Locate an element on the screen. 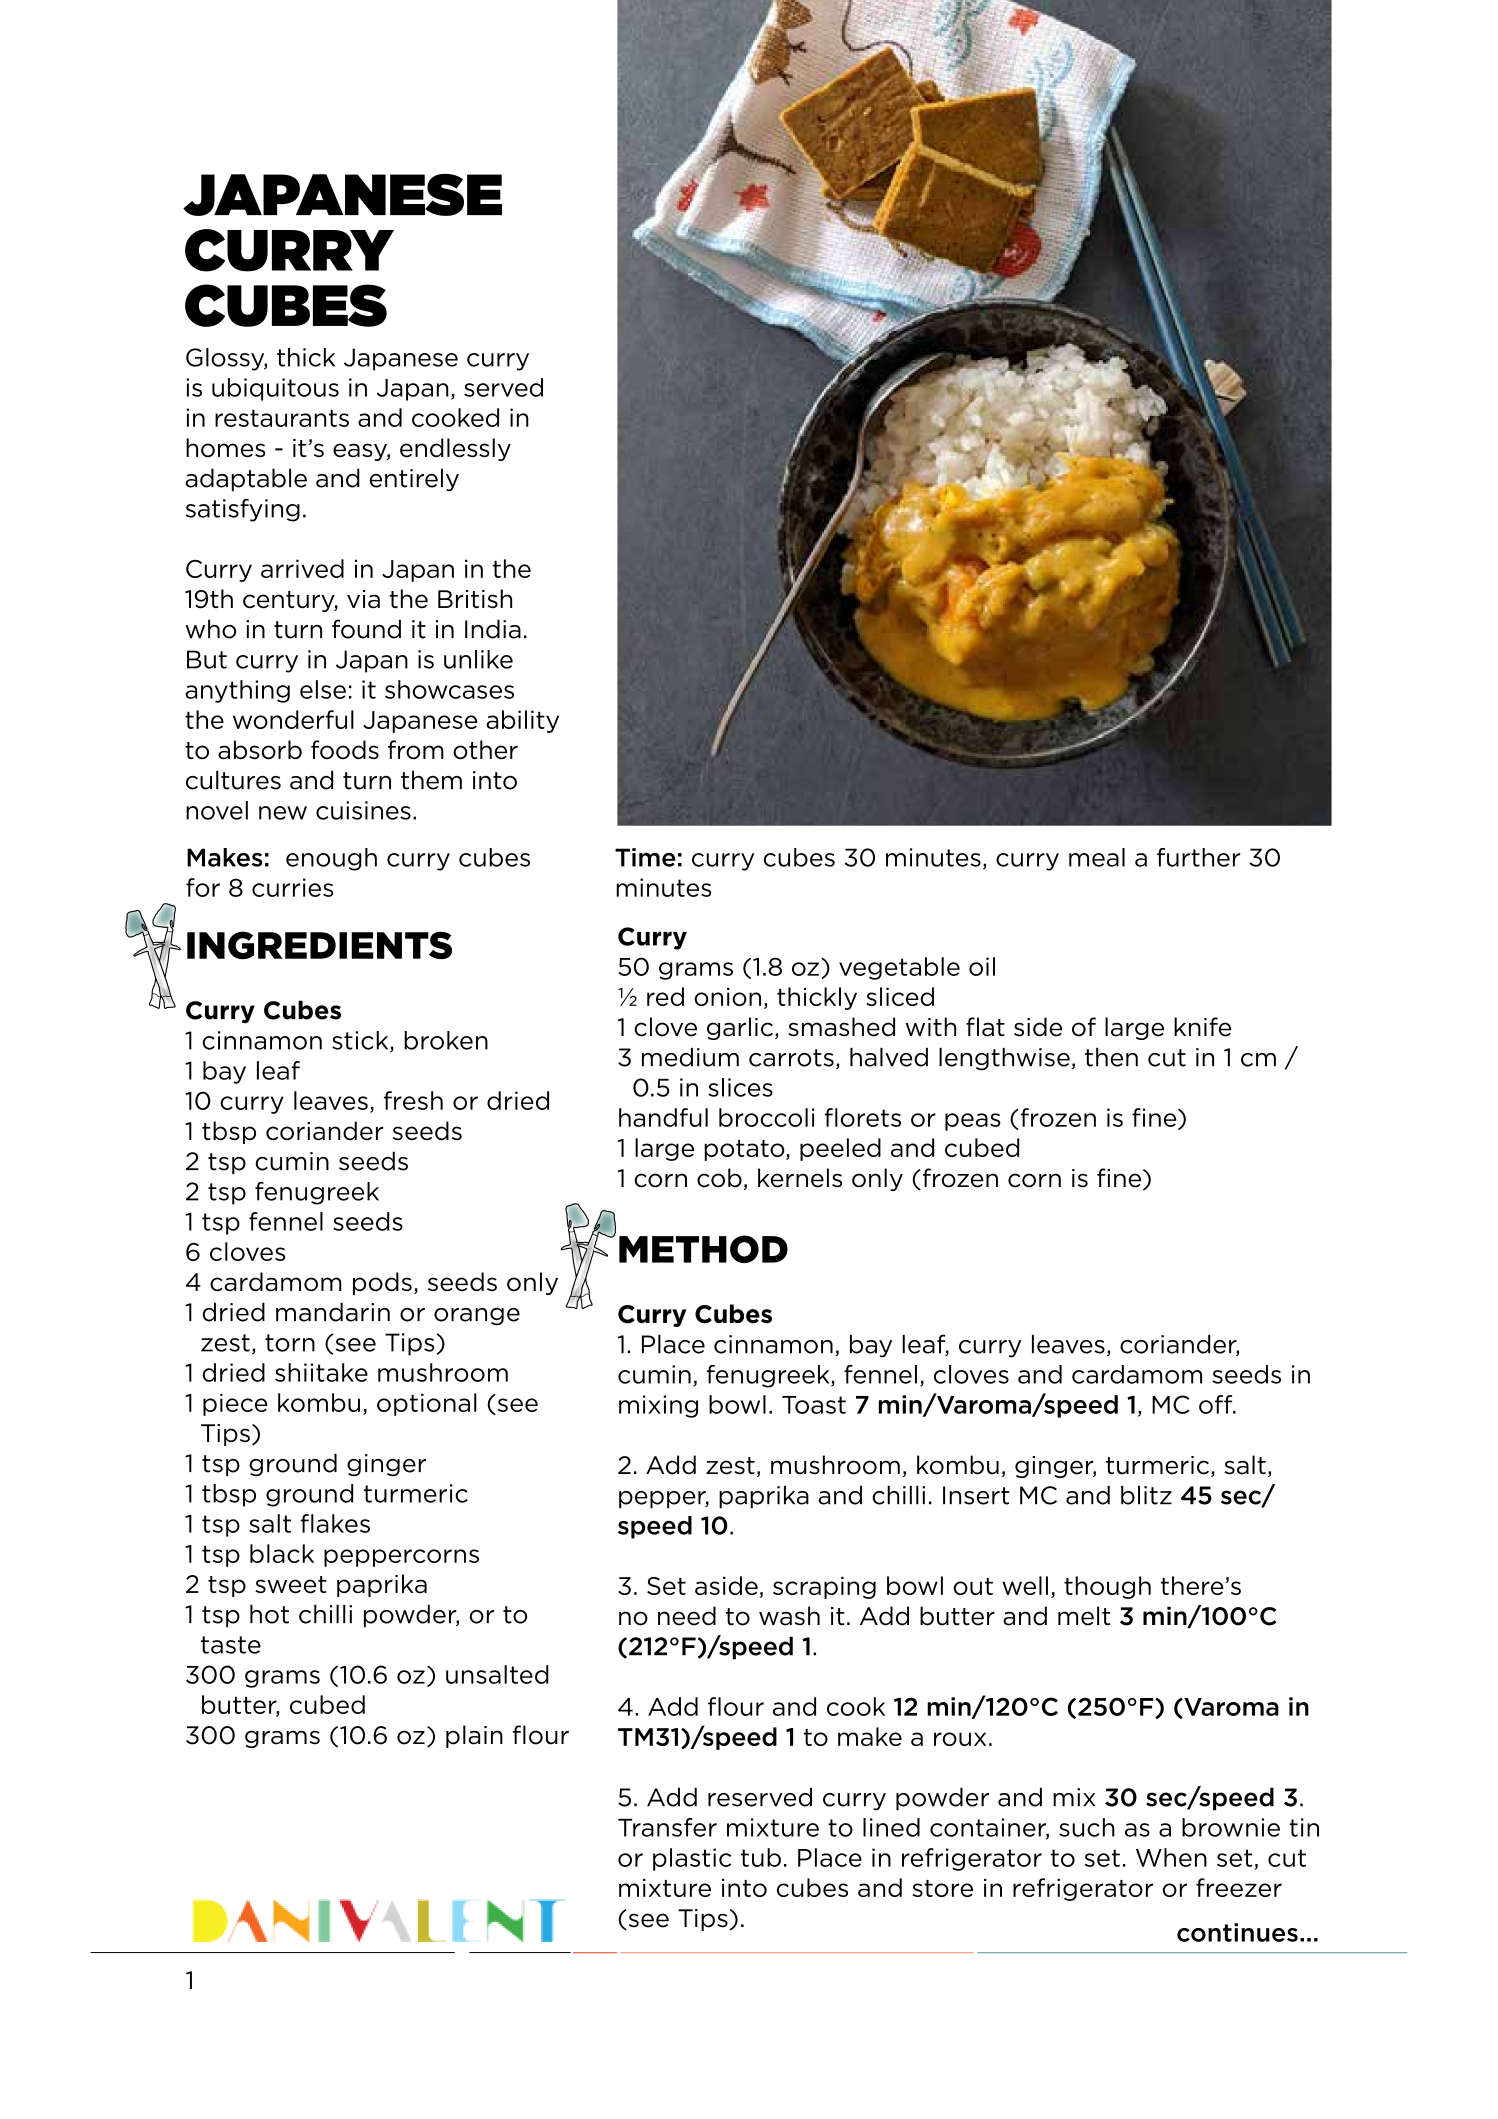 The height and width of the screenshot is (2119, 1498). restaurants is located at coordinates (282, 418).
